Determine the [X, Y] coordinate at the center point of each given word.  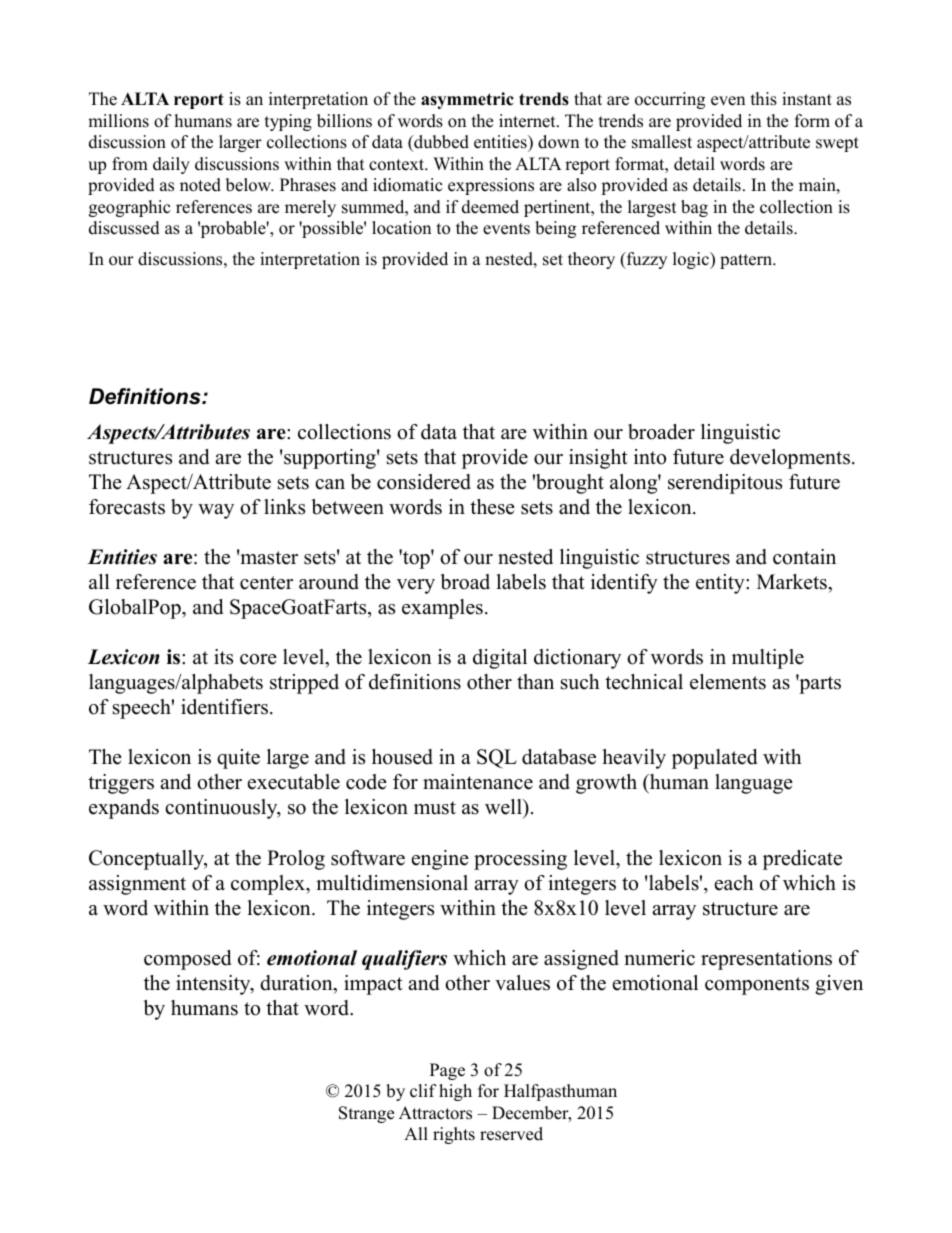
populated [714, 759]
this [764, 99]
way [216, 511]
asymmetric [467, 100]
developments [790, 459]
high [455, 1092]
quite [238, 759]
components [757, 986]
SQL [497, 759]
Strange [366, 1114]
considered [424, 482]
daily [171, 165]
